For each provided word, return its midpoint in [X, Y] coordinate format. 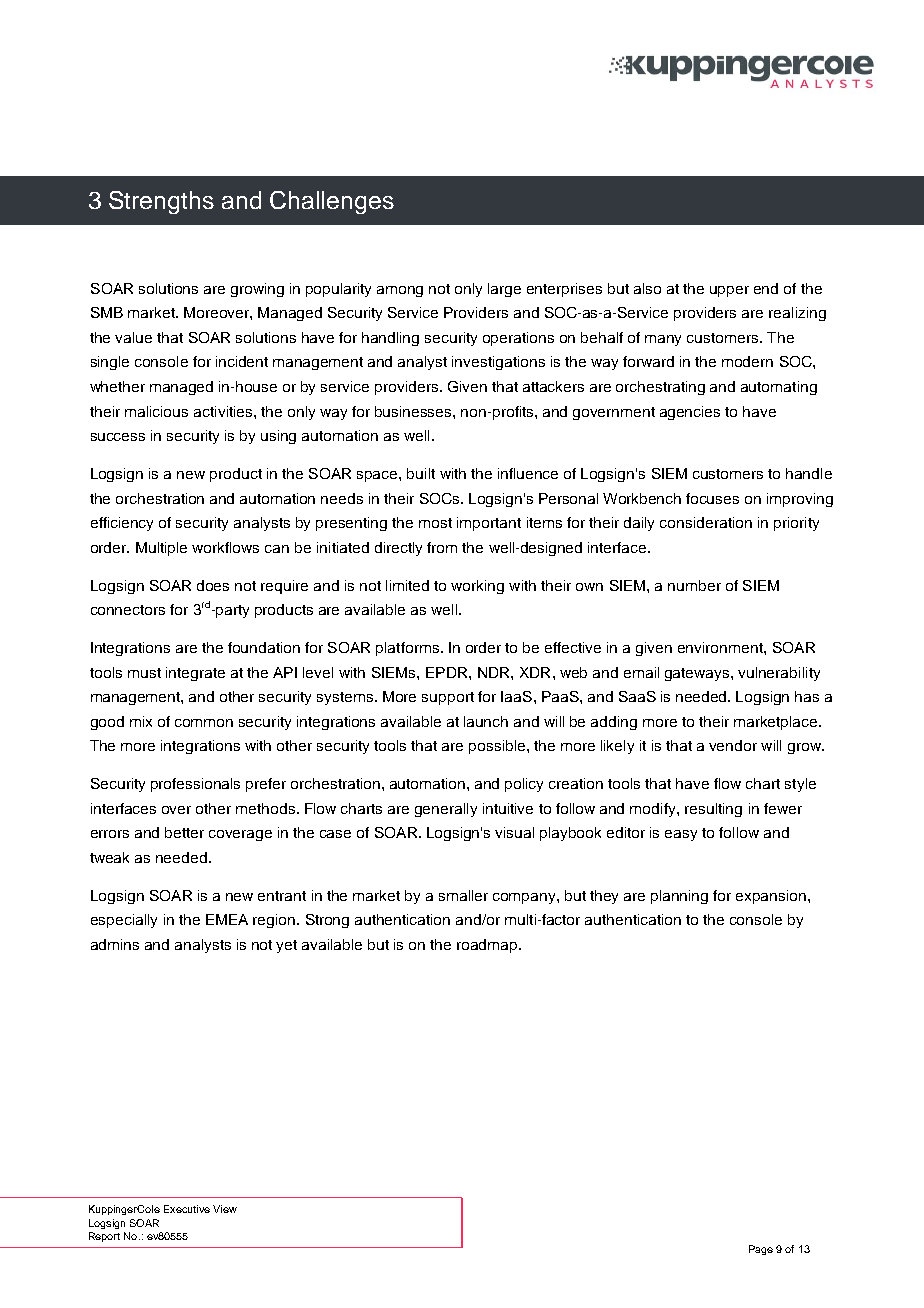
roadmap [488, 946]
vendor [733, 745]
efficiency [122, 524]
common [204, 723]
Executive [187, 1209]
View [225, 1209]
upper [729, 291]
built [421, 473]
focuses [712, 498]
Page [761, 1250]
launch [486, 721]
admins [115, 944]
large [504, 290]
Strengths [161, 202]
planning [679, 897]
